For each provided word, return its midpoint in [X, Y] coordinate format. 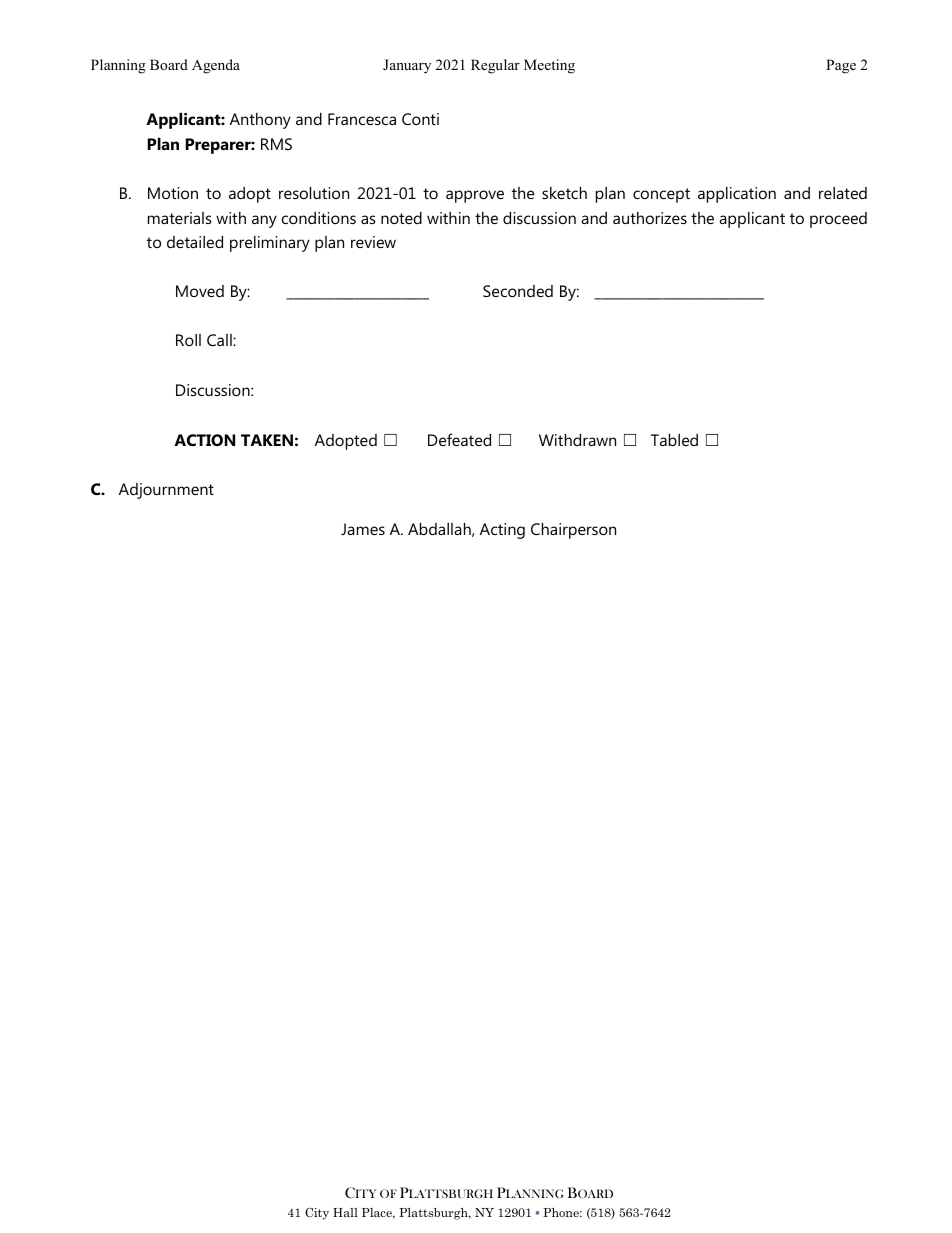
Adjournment [166, 491]
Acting [502, 531]
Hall [345, 1212]
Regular [495, 66]
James [363, 529]
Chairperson [573, 531]
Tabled [674, 440]
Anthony [260, 121]
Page [841, 66]
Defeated [459, 439]
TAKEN [267, 440]
